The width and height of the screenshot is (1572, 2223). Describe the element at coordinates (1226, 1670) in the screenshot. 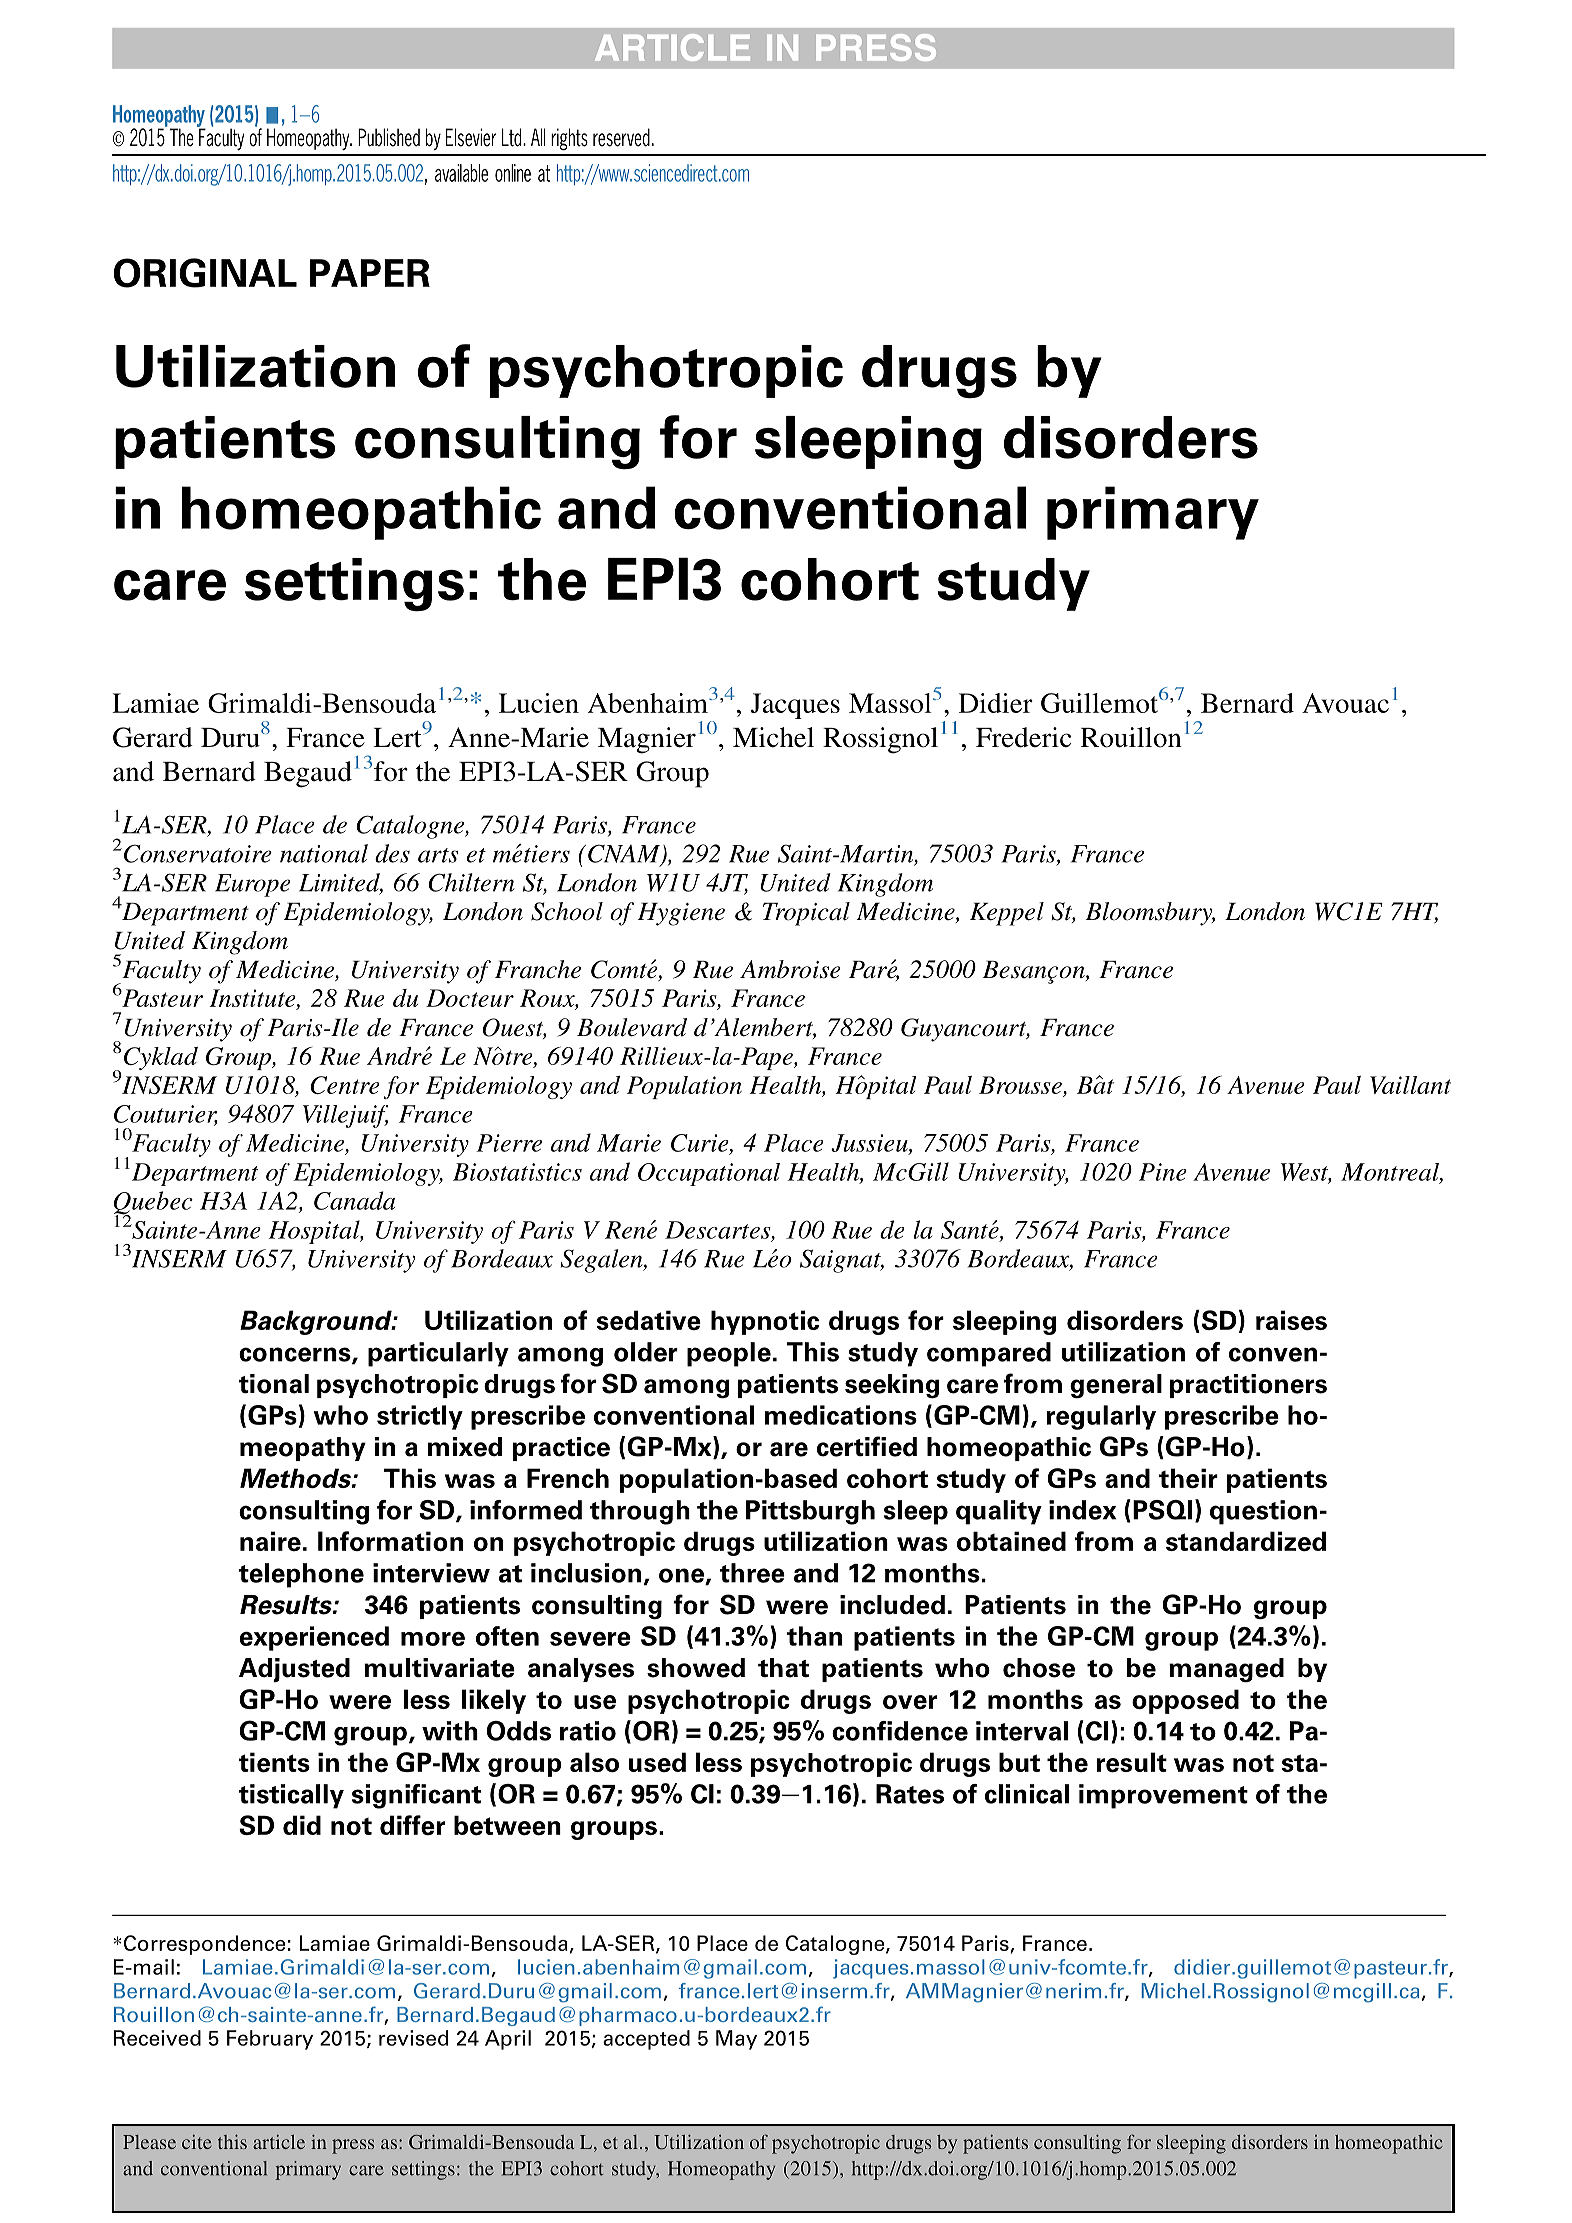

I see `managed` at that location.
